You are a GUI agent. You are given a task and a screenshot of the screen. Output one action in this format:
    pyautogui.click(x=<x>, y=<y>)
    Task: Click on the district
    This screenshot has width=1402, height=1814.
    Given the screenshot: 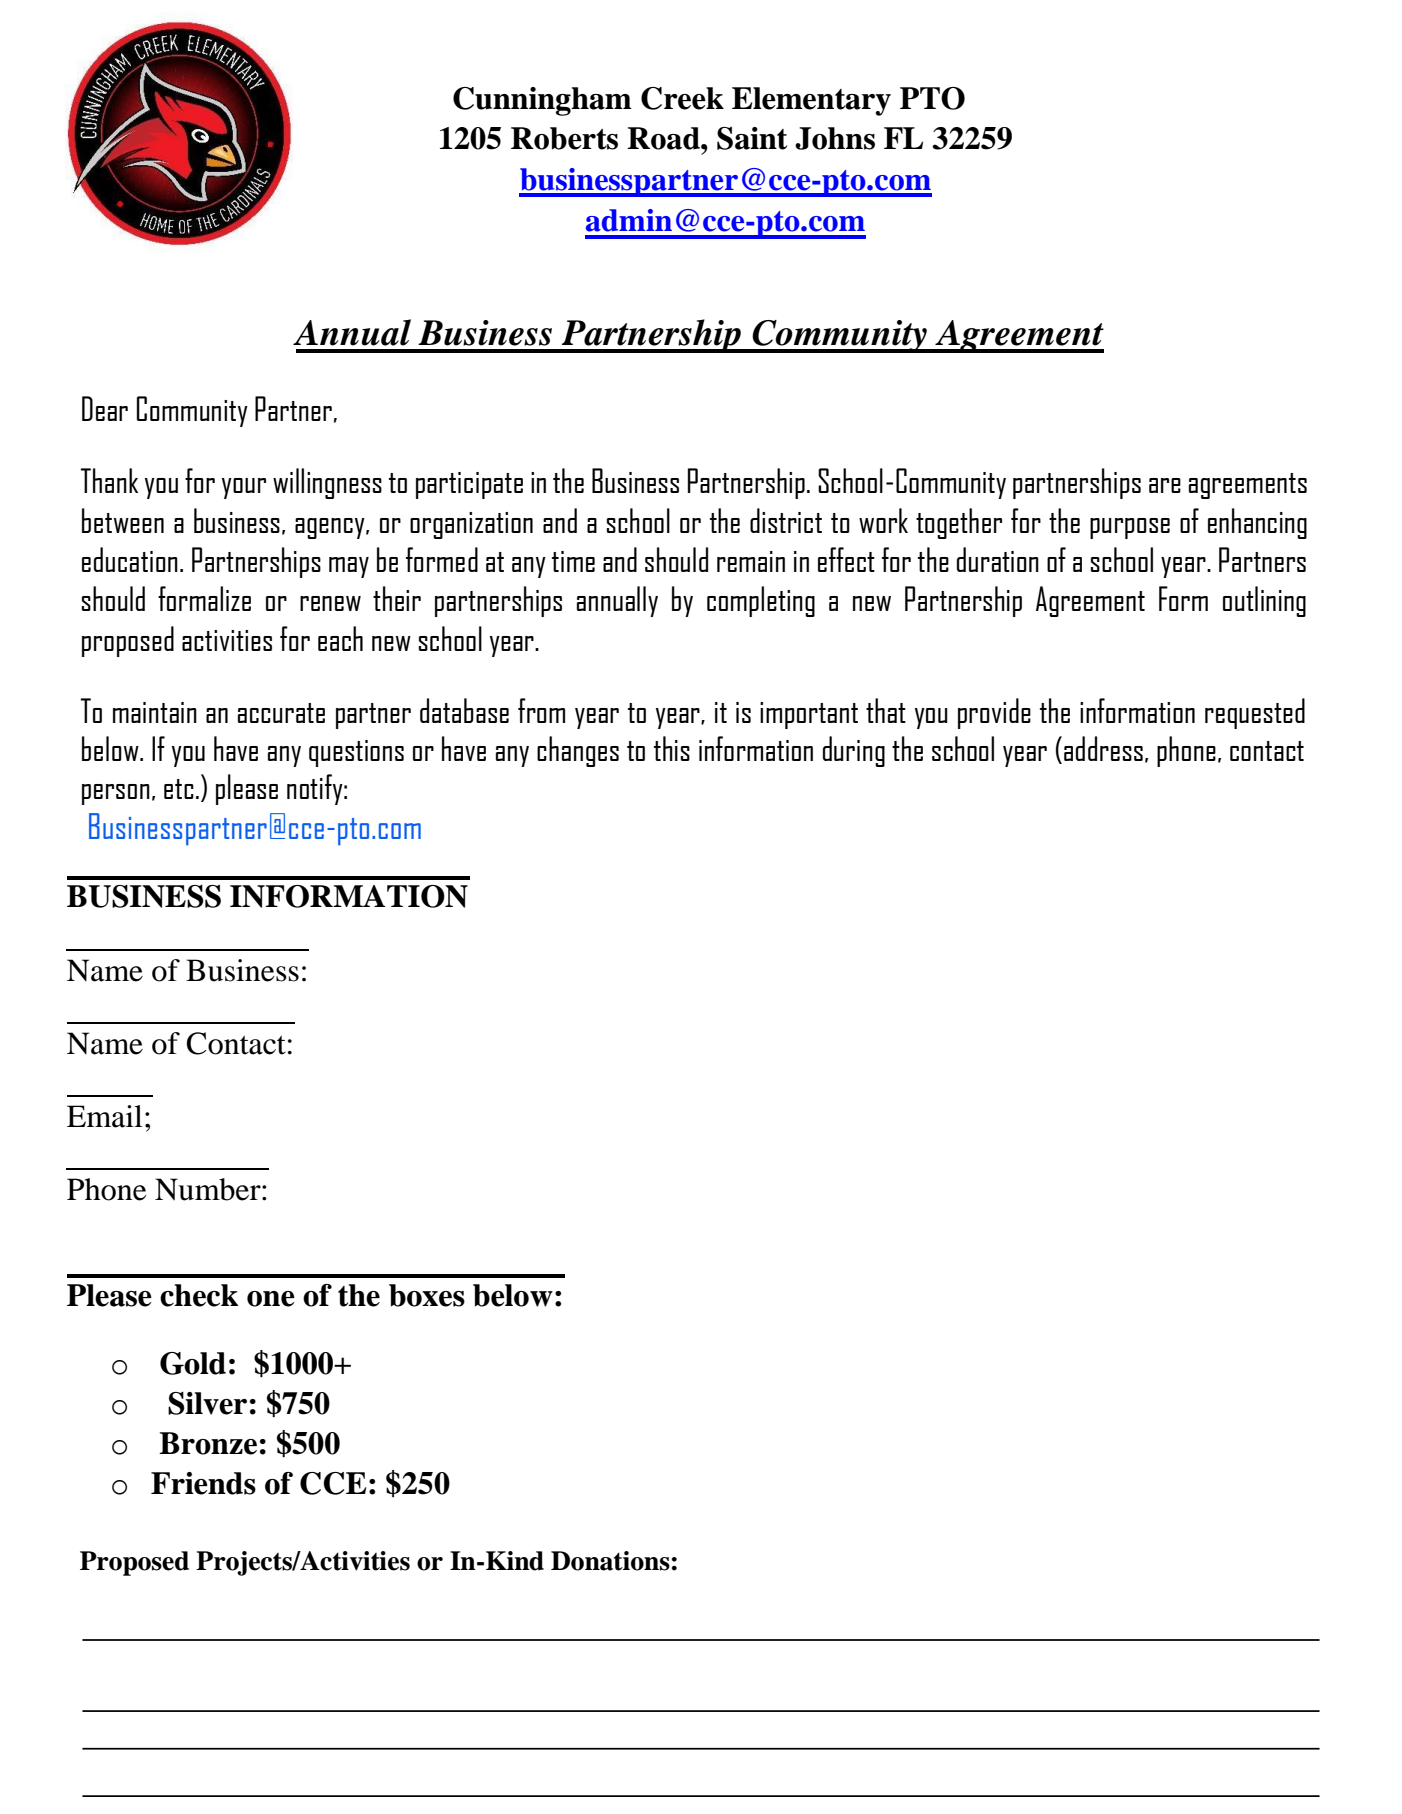 What is the action you would take?
    pyautogui.click(x=786, y=520)
